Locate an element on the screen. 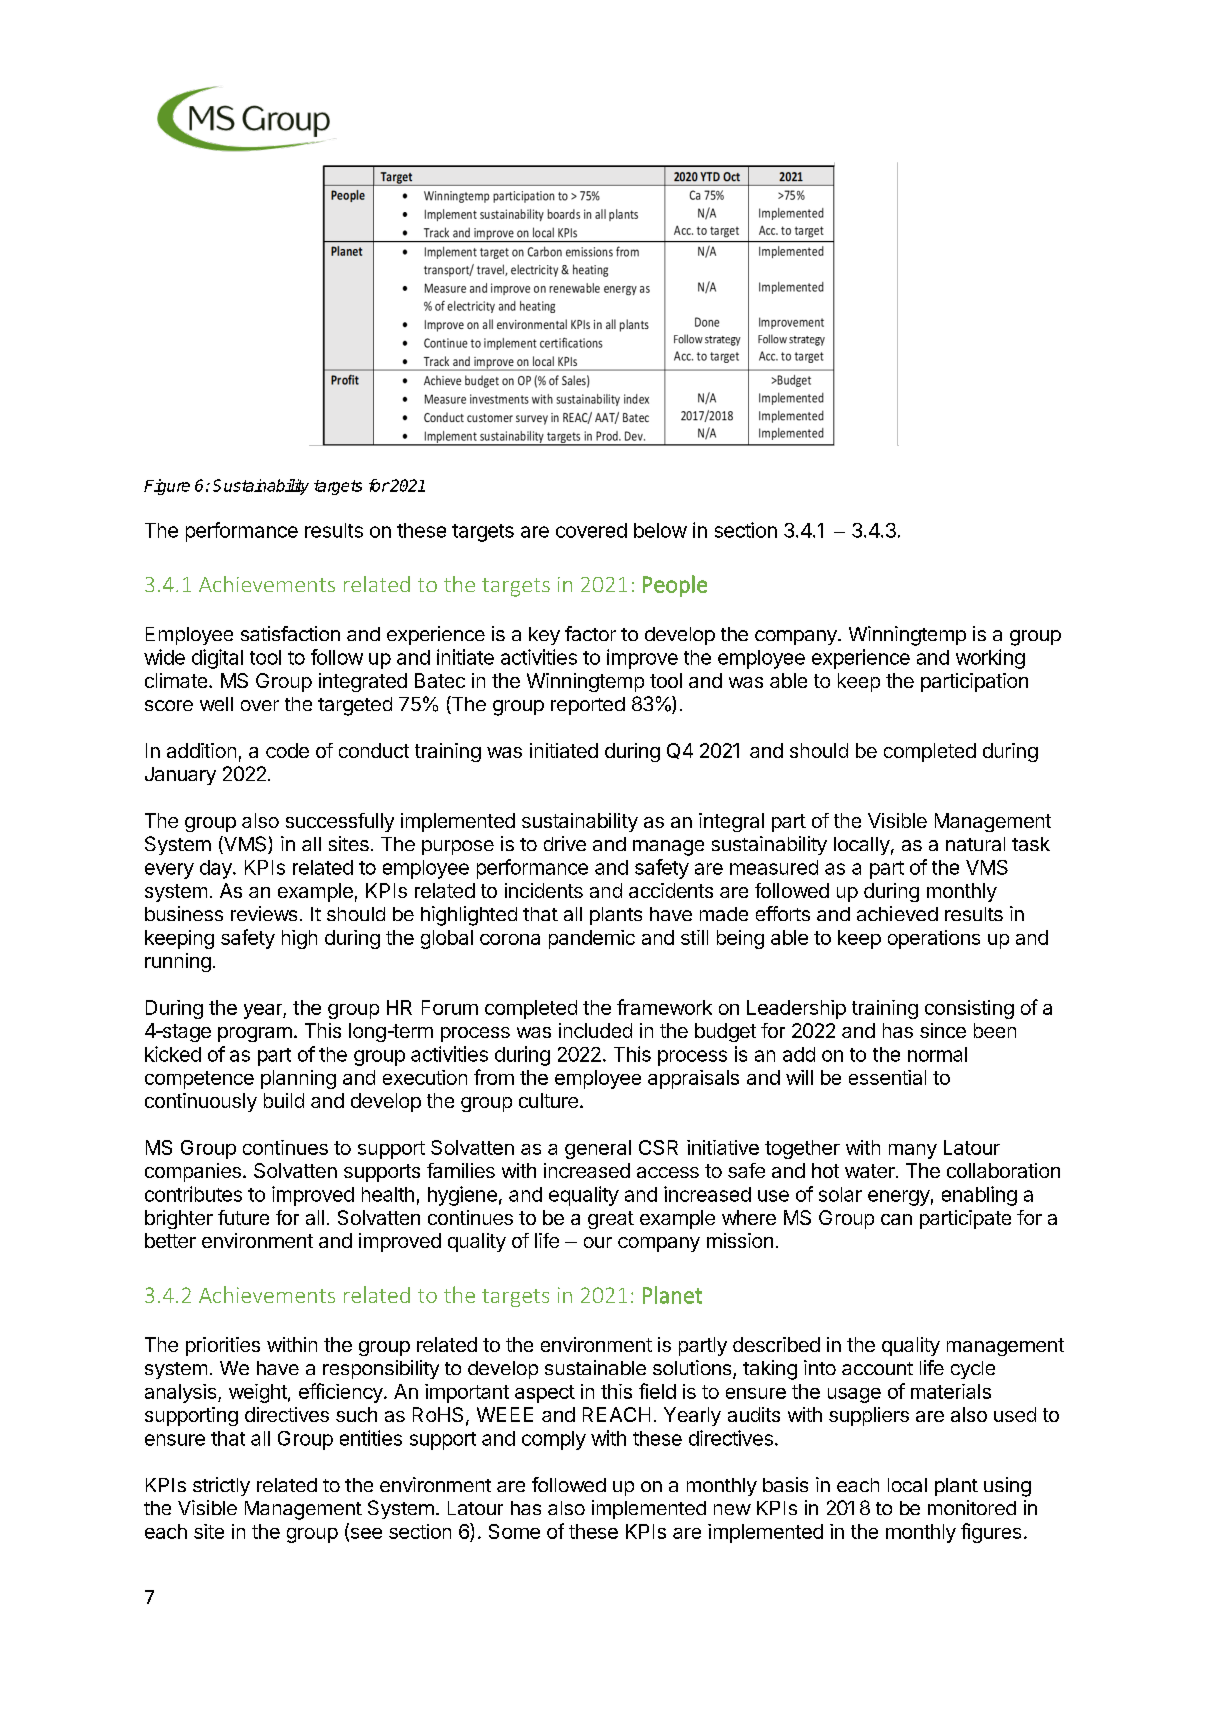 The image size is (1208, 1709). strictly is located at coordinates (221, 1486).
